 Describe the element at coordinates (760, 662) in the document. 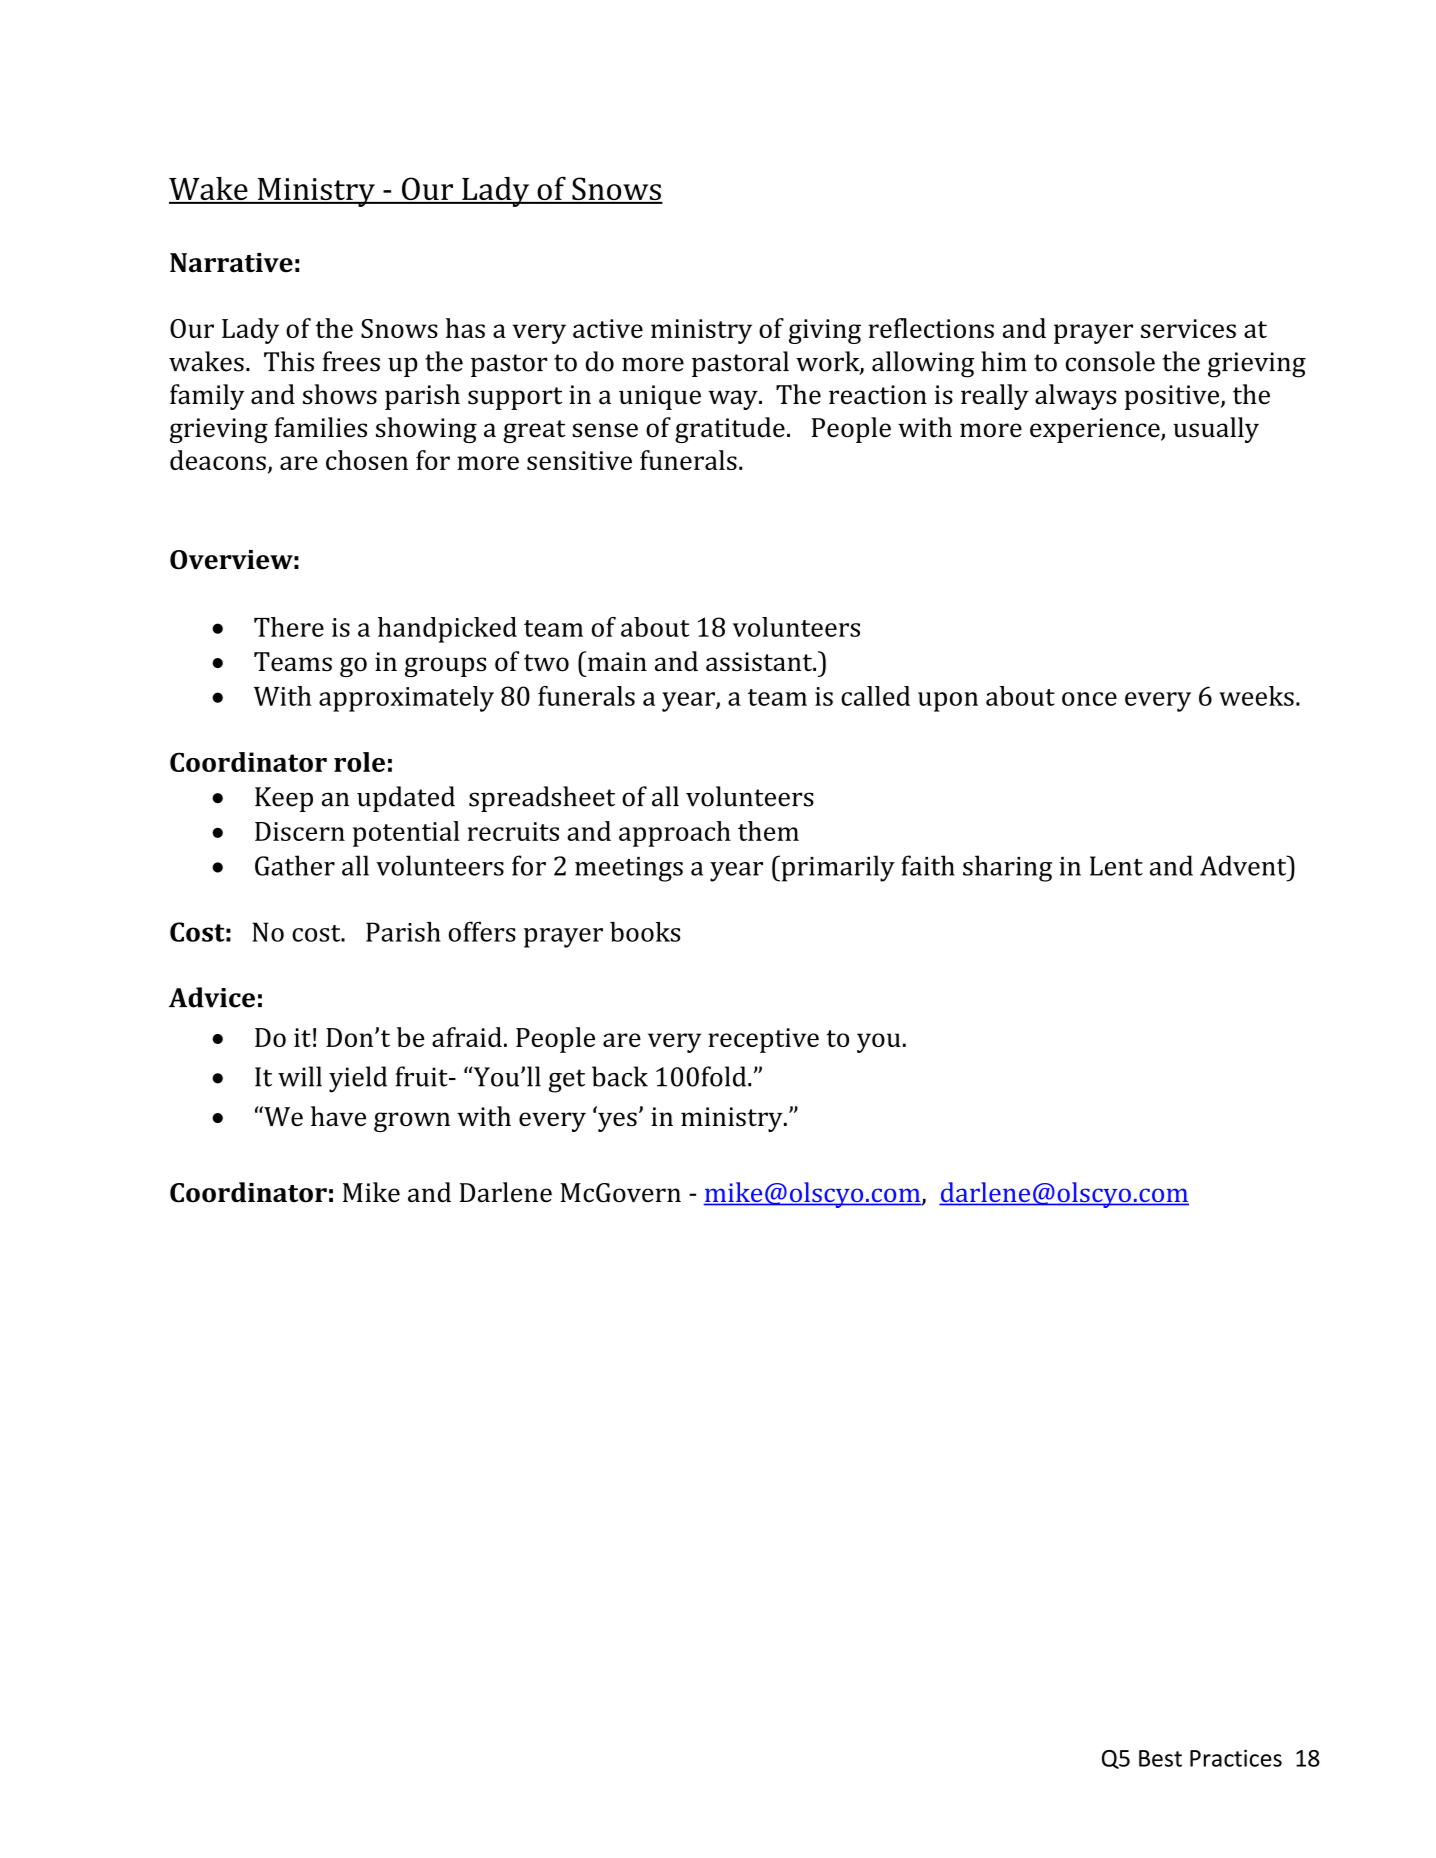

I see `assistant` at that location.
